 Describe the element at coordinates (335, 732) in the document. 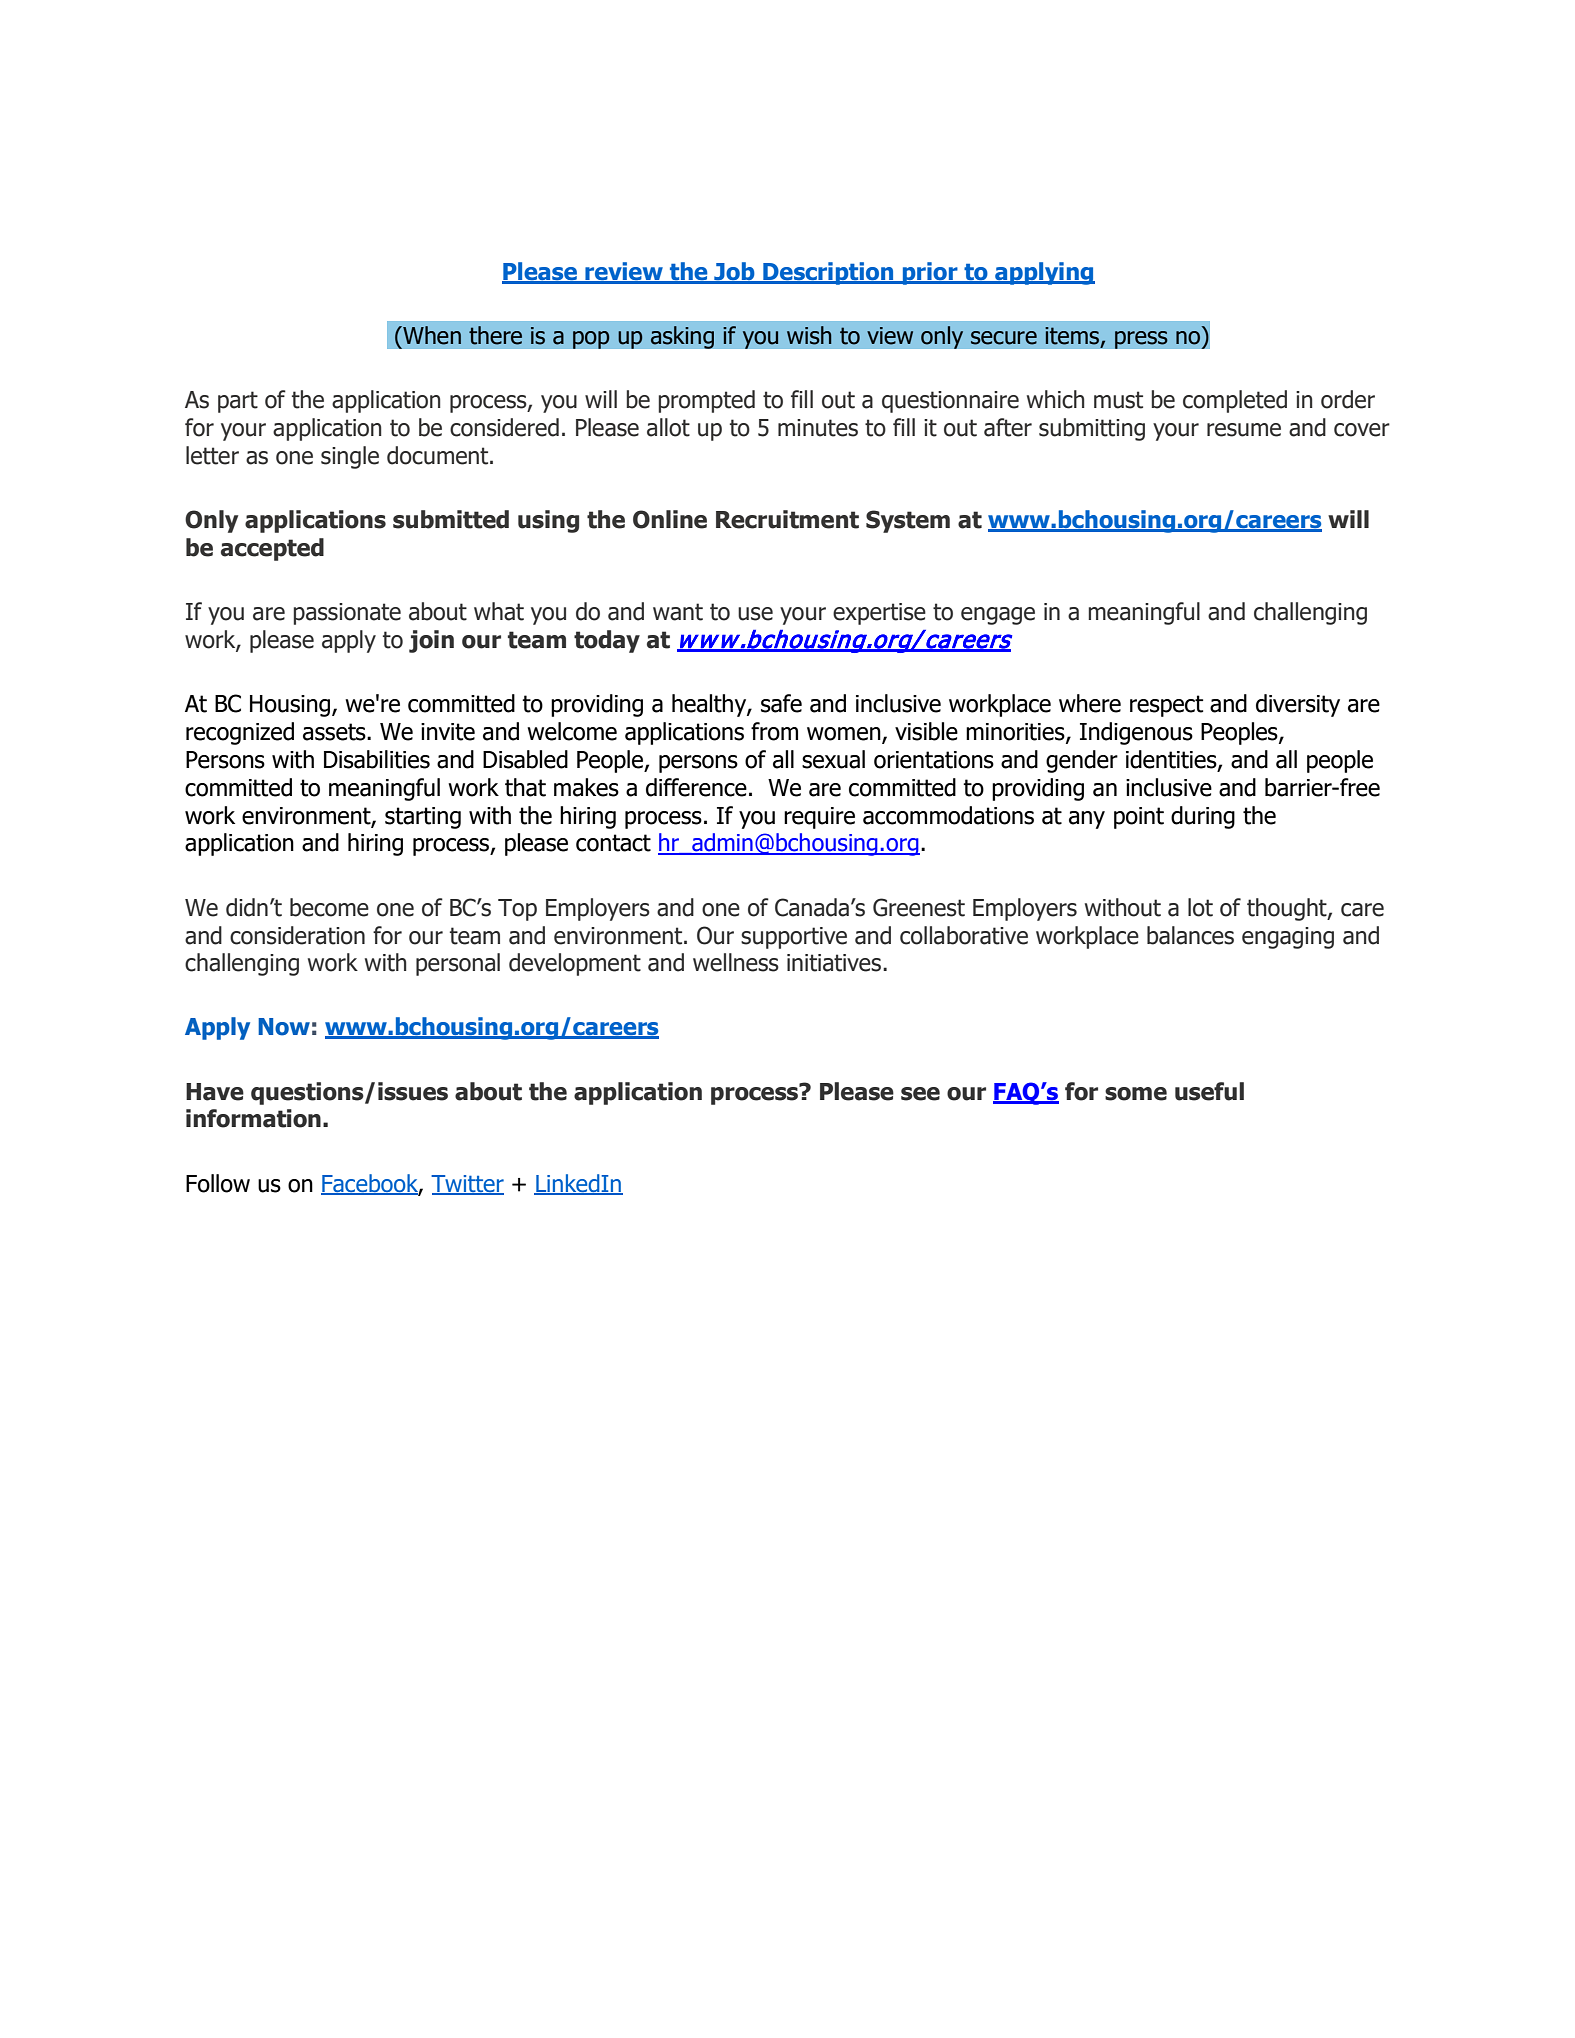

I see `assets` at that location.
